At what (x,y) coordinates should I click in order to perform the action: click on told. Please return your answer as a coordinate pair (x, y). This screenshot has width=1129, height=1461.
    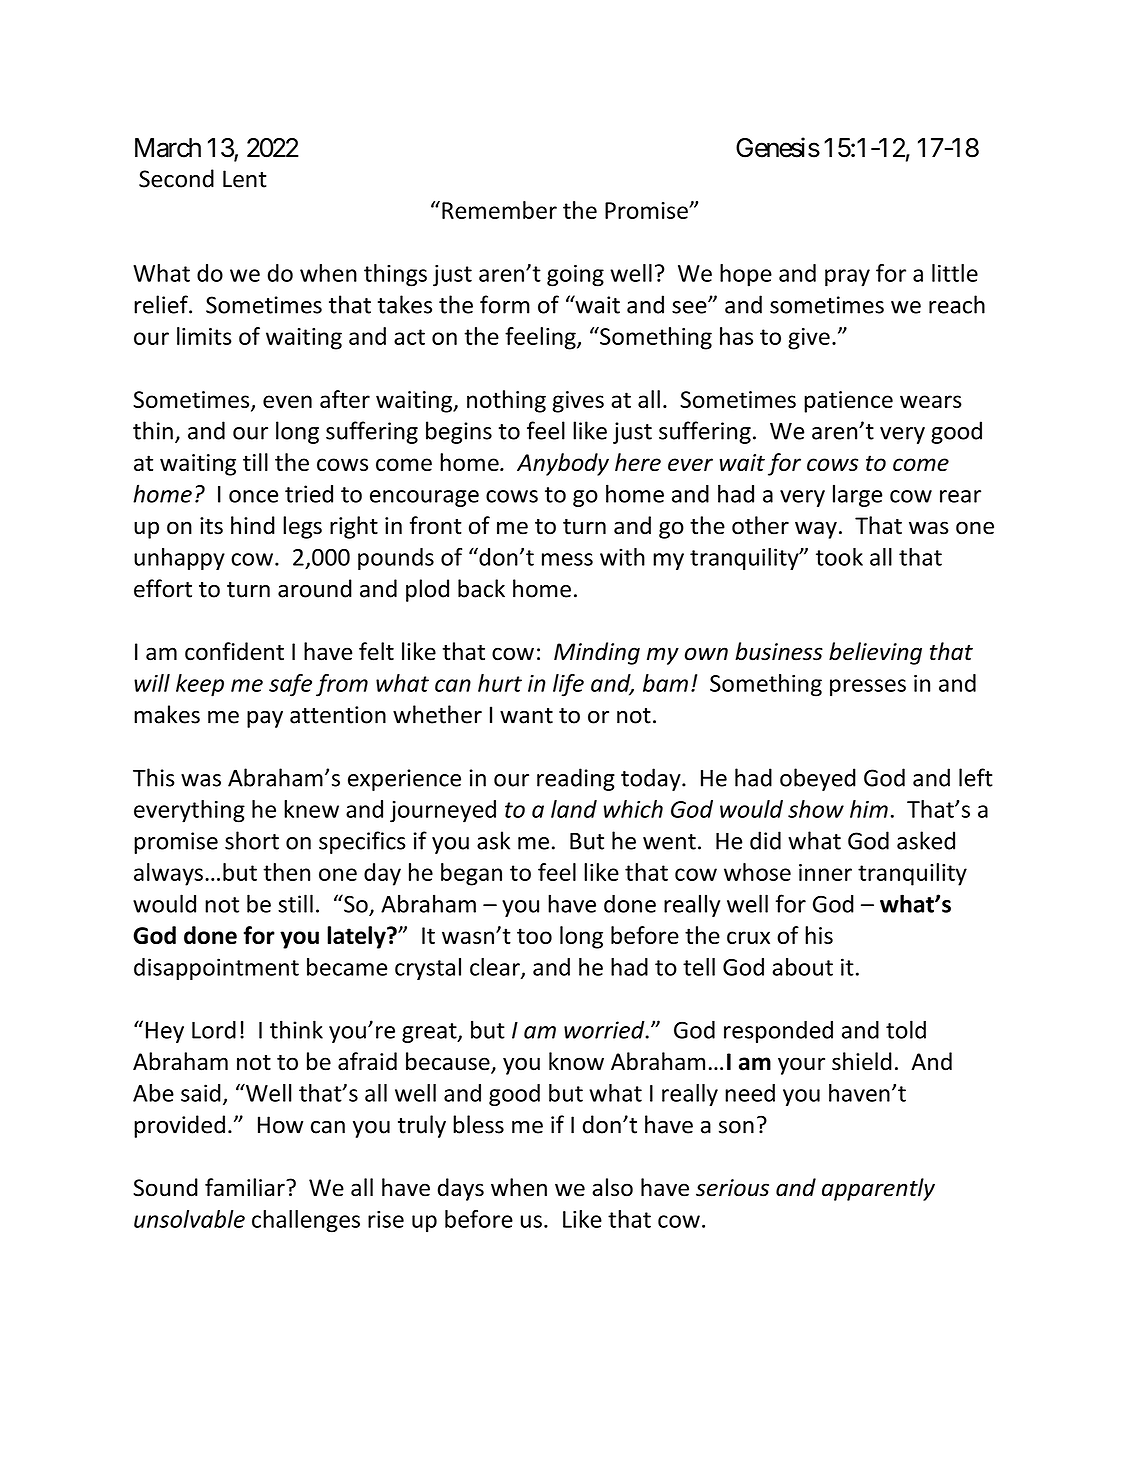
    Looking at the image, I should click on (906, 1029).
